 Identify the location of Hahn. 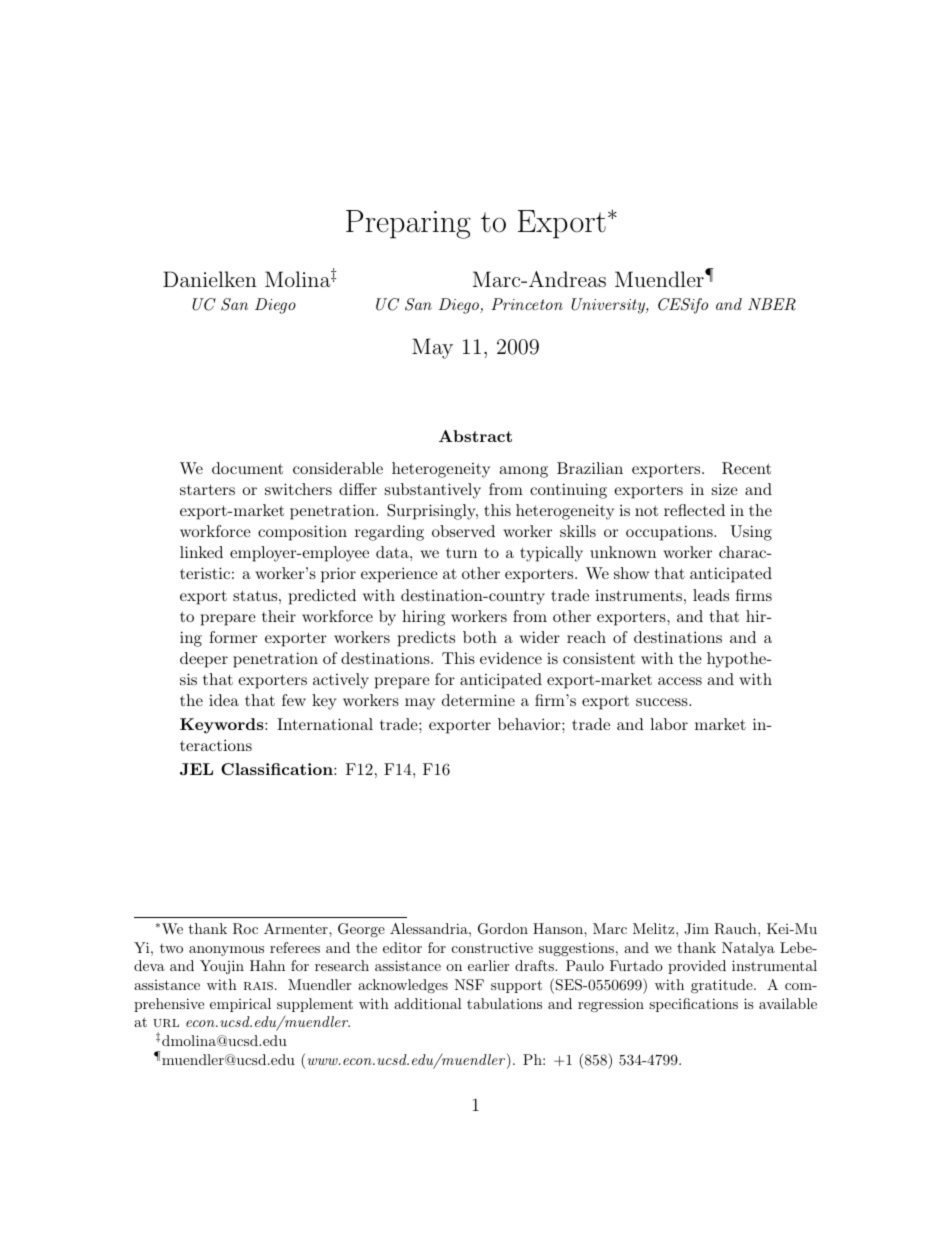
(267, 965).
